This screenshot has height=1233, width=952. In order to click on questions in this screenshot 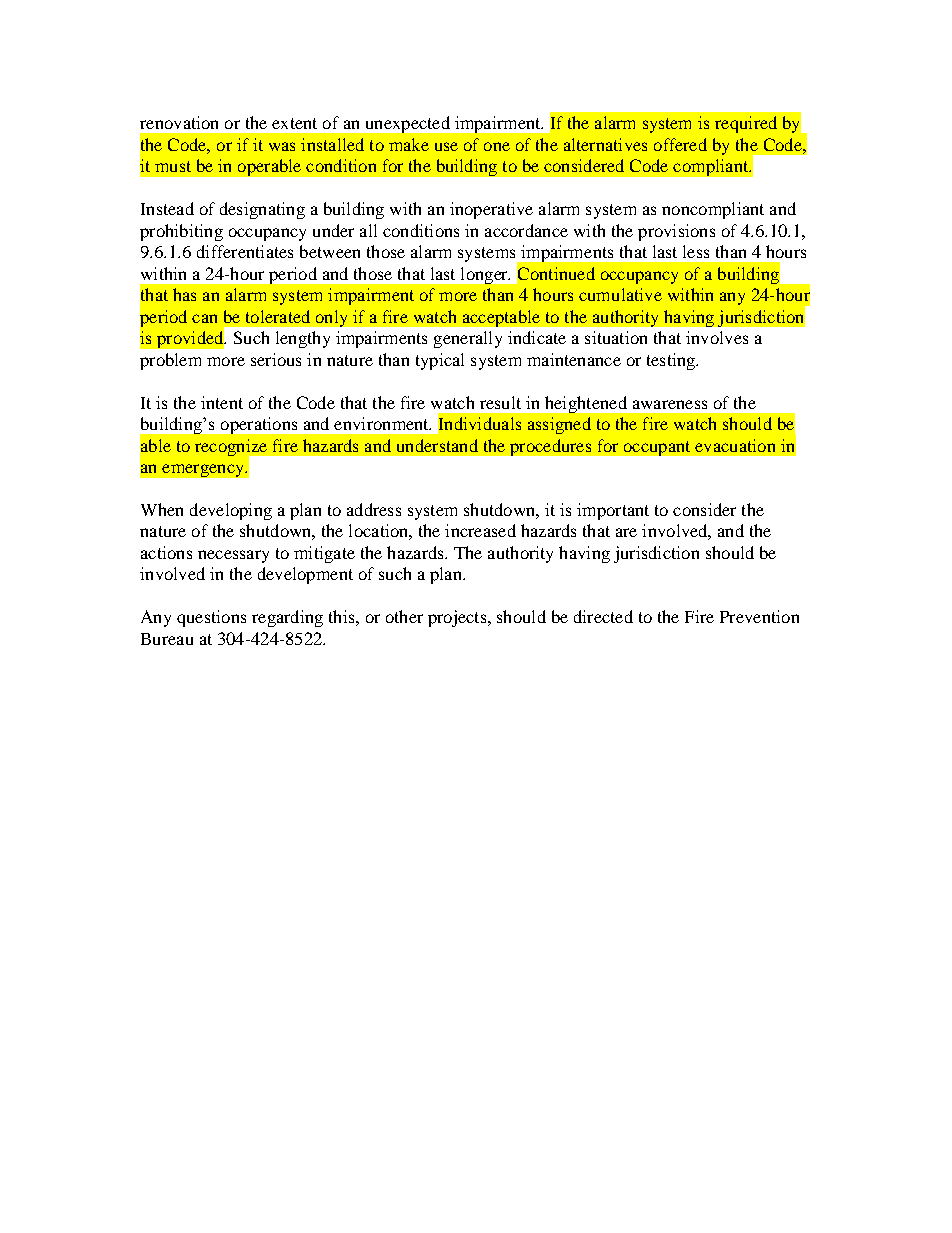, I will do `click(211, 618)`.
